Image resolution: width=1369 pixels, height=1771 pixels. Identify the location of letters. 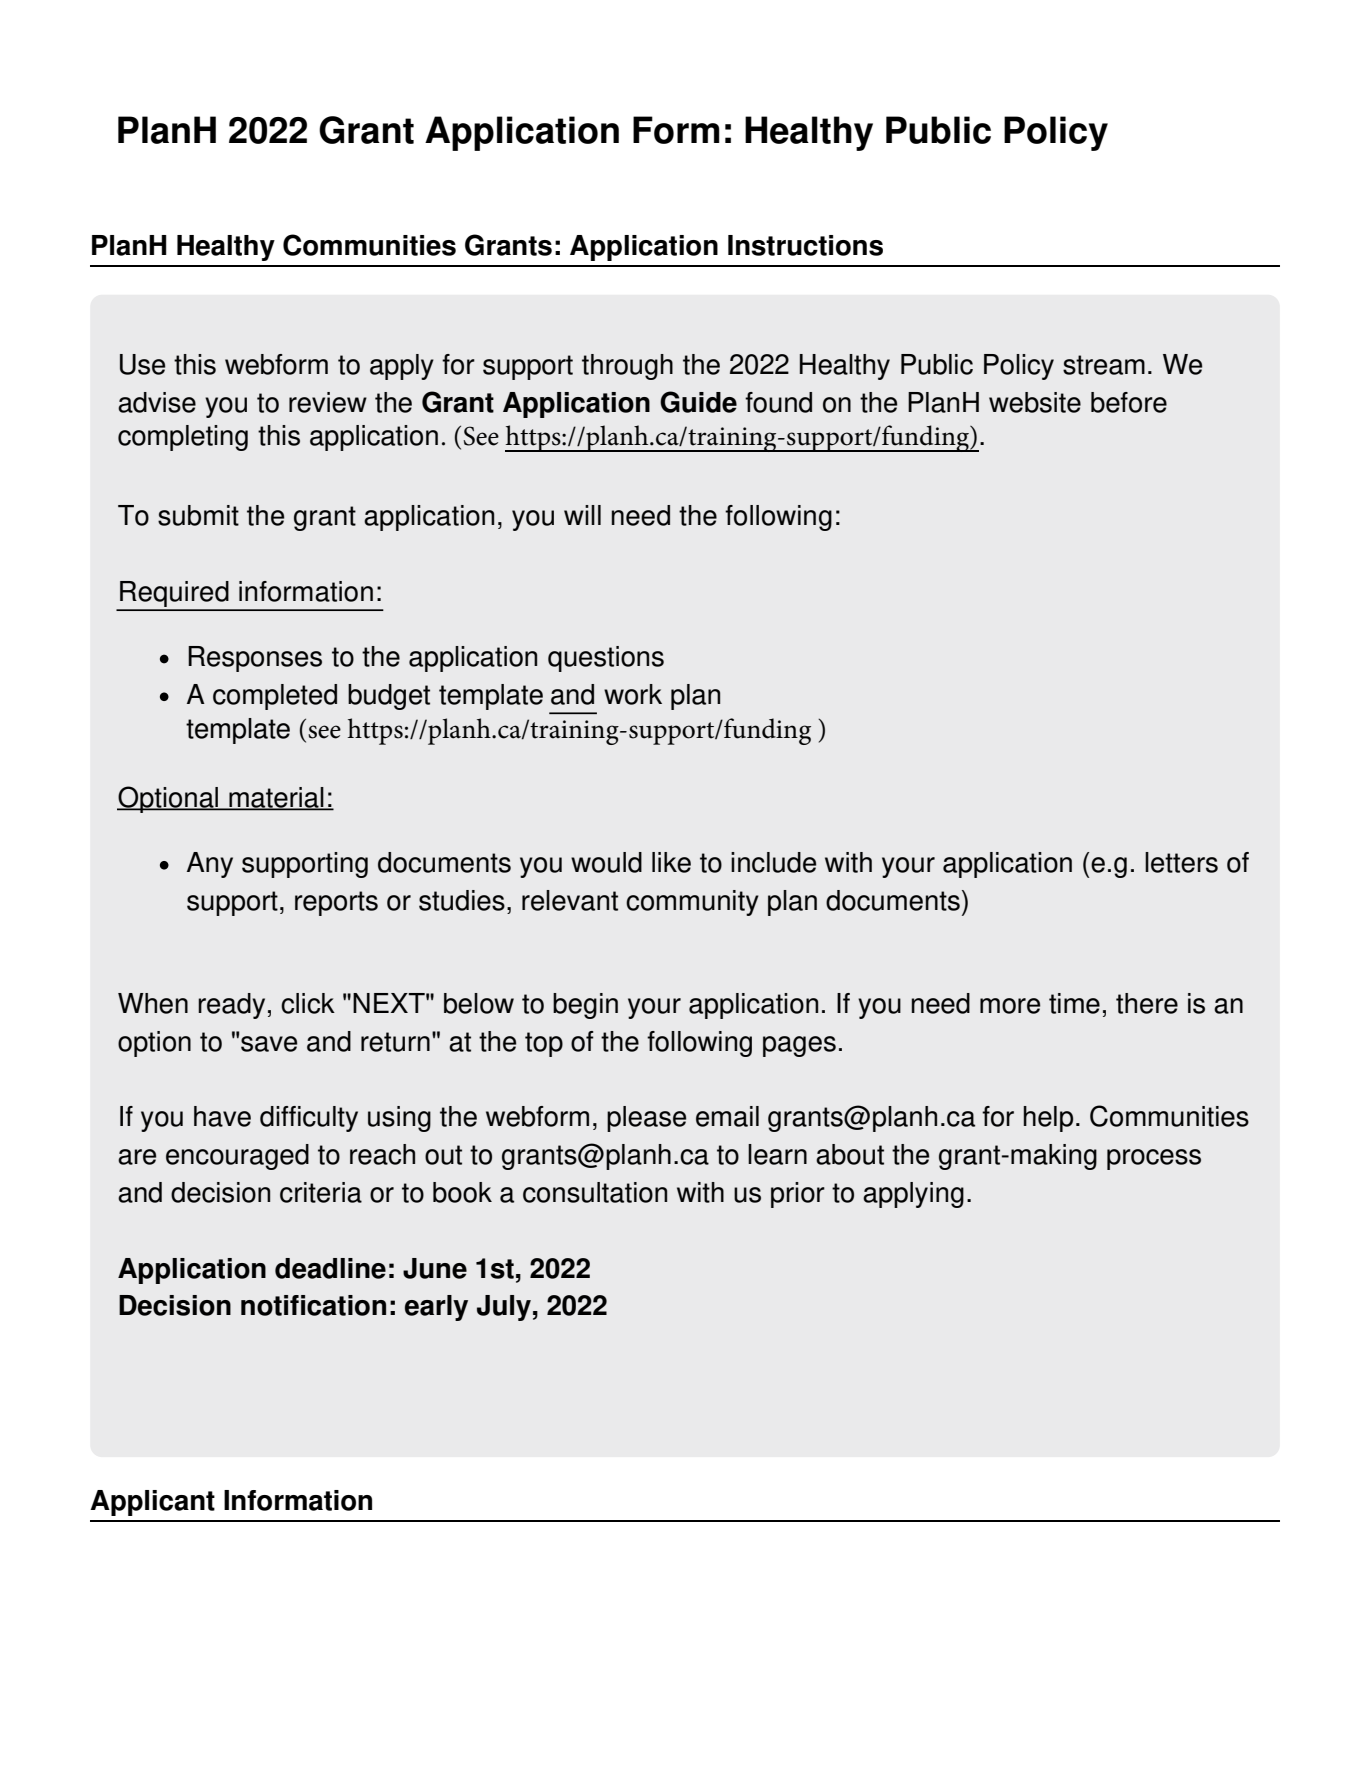
(1181, 862).
